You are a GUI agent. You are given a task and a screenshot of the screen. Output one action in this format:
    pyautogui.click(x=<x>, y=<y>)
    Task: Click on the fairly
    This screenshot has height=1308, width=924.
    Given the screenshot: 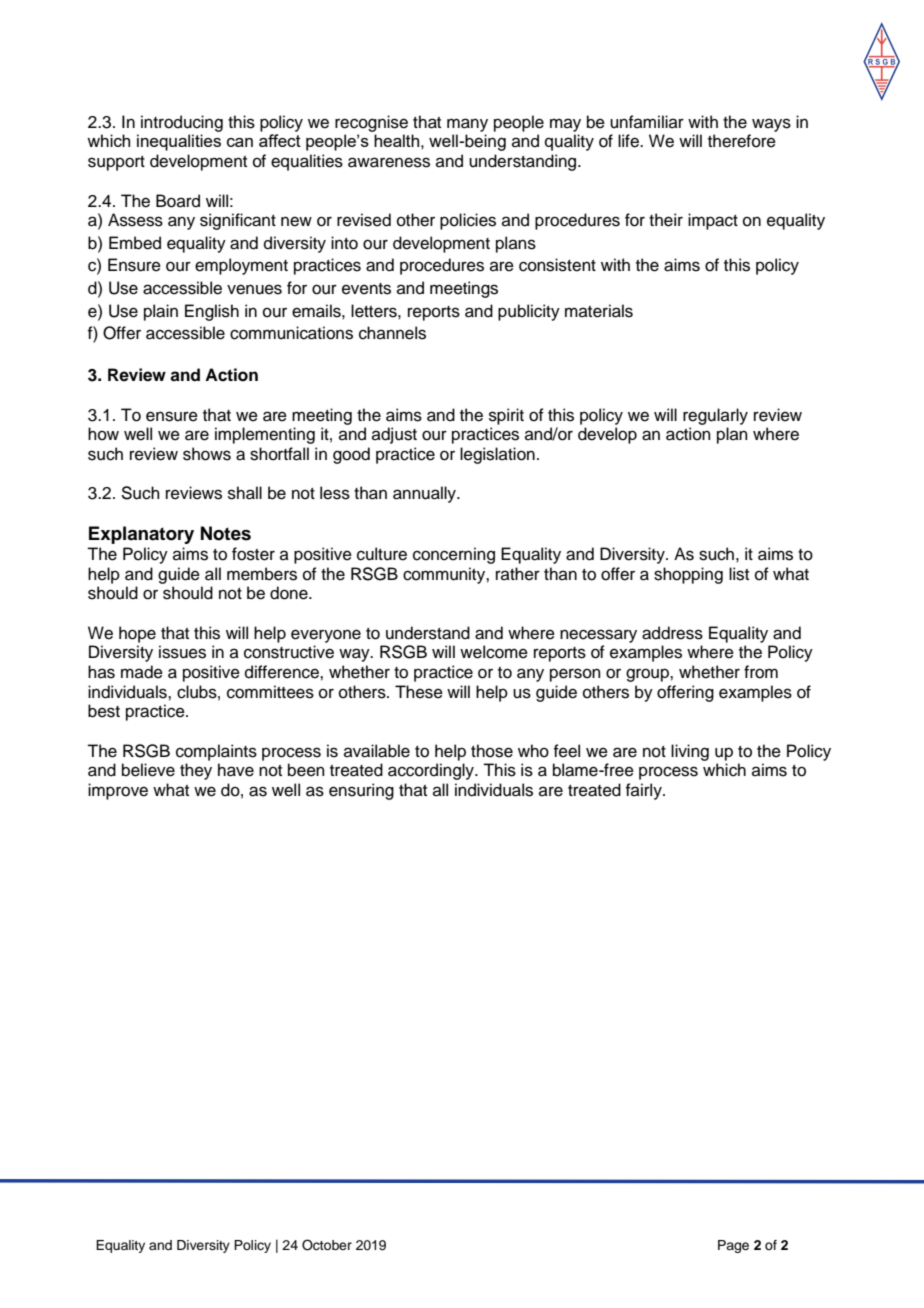 What is the action you would take?
    pyautogui.click(x=644, y=791)
